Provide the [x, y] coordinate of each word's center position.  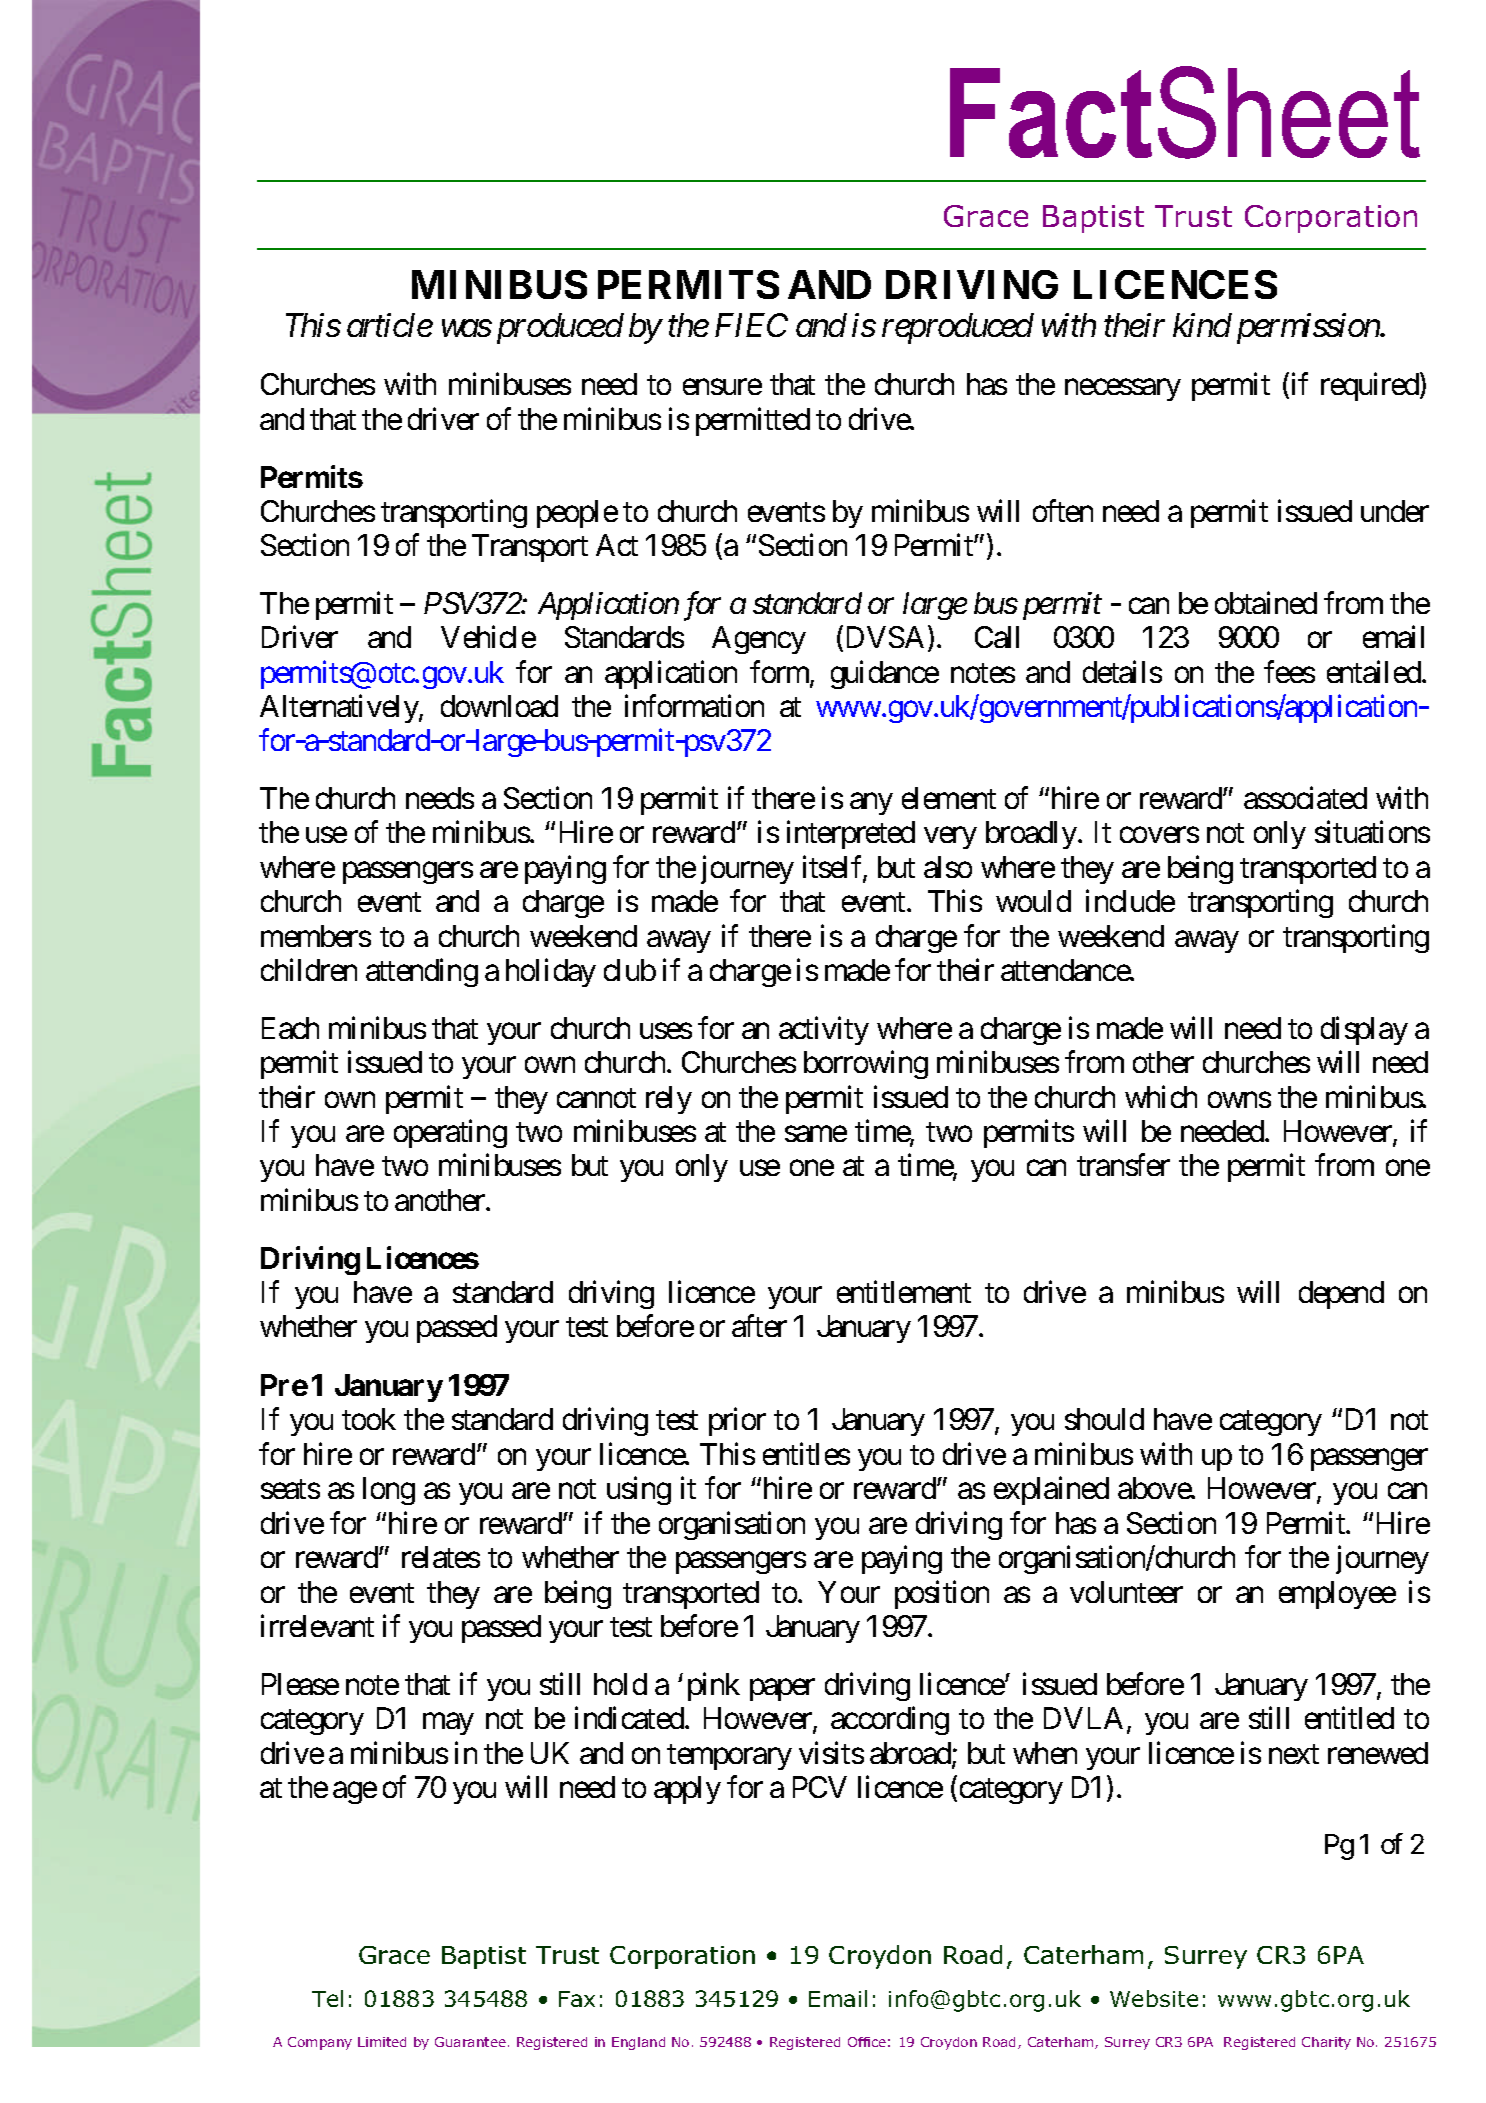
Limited [382, 2042]
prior [737, 1422]
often [1063, 510]
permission [1309, 329]
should [1104, 1419]
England [638, 2043]
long [389, 1491]
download [499, 706]
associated [1305, 797]
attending [422, 973]
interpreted [851, 835]
